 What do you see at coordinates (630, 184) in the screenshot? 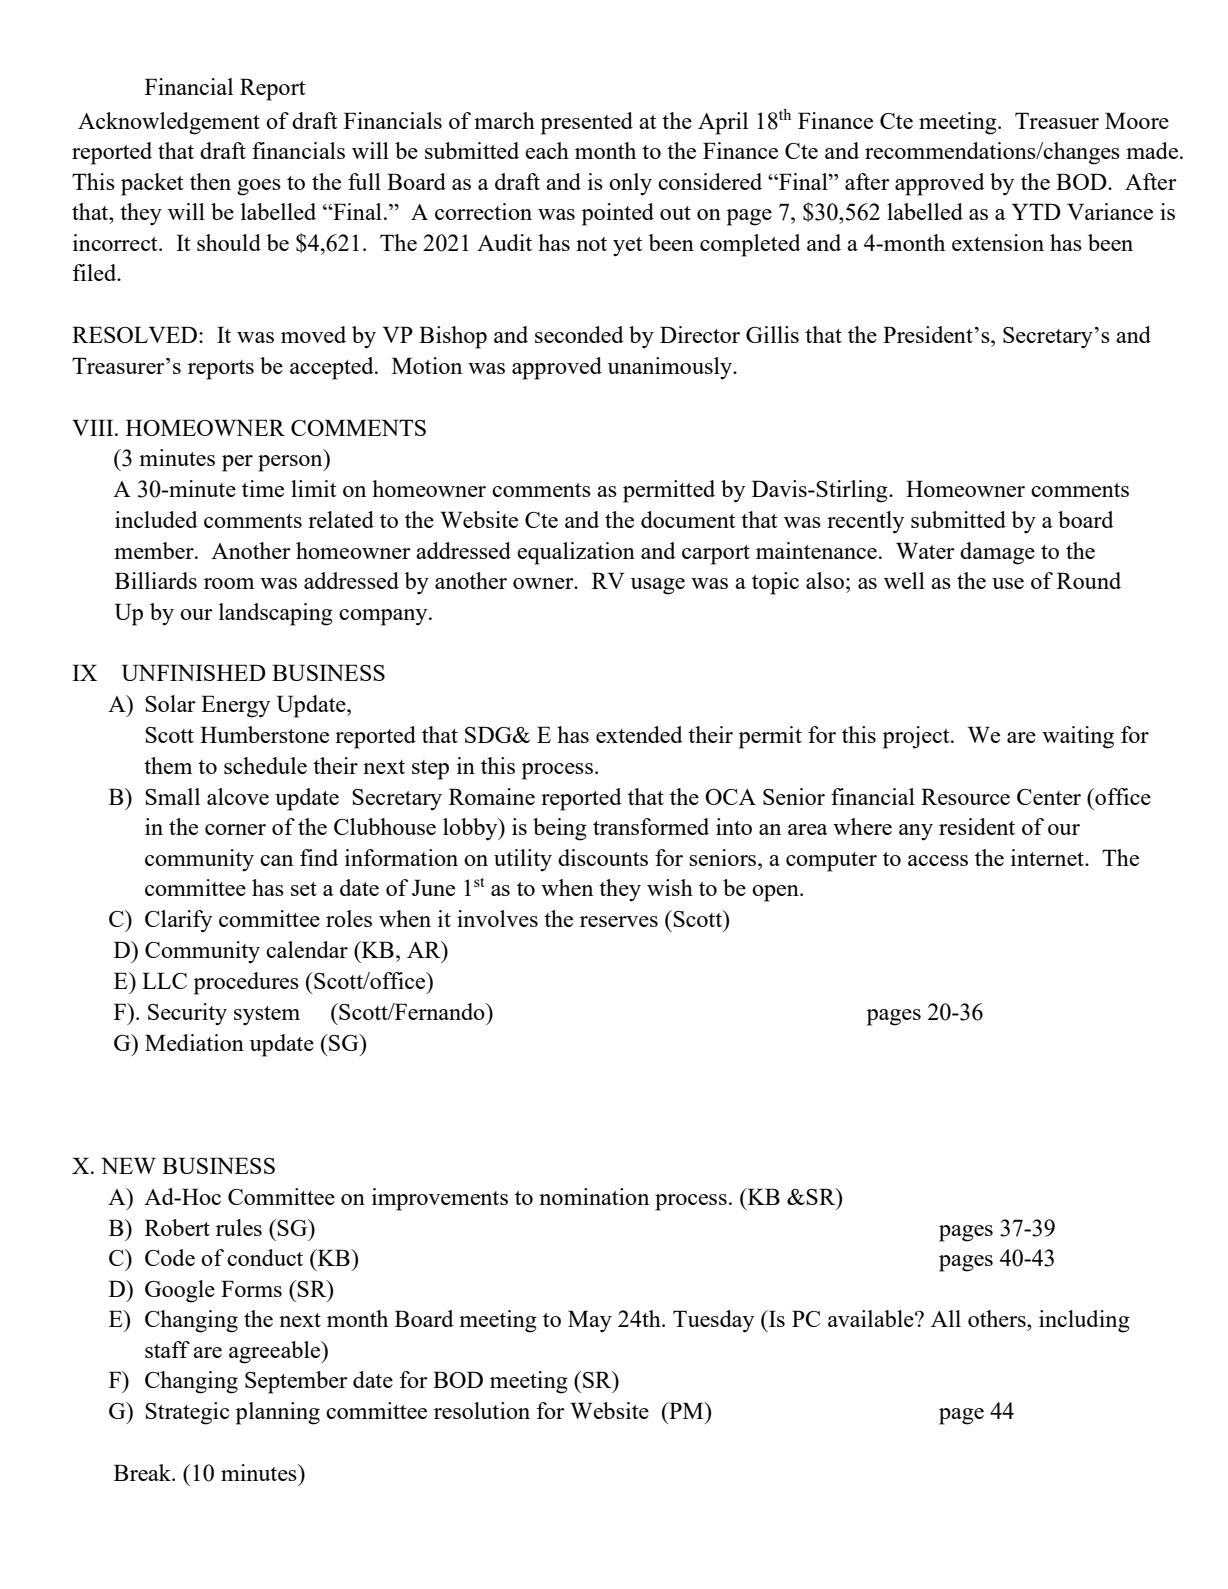
I see `only` at bounding box center [630, 184].
